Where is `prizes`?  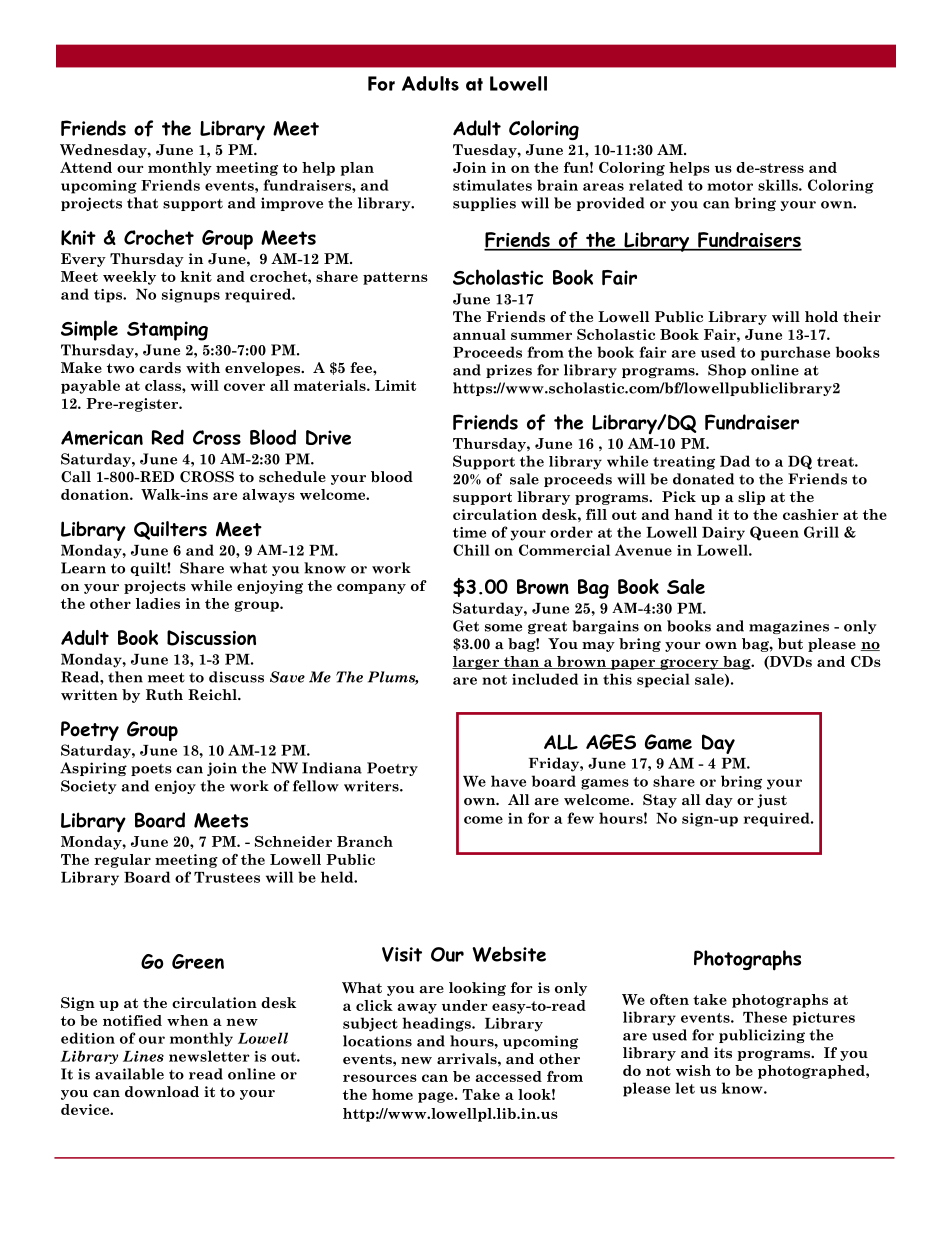
prizes is located at coordinates (509, 371).
